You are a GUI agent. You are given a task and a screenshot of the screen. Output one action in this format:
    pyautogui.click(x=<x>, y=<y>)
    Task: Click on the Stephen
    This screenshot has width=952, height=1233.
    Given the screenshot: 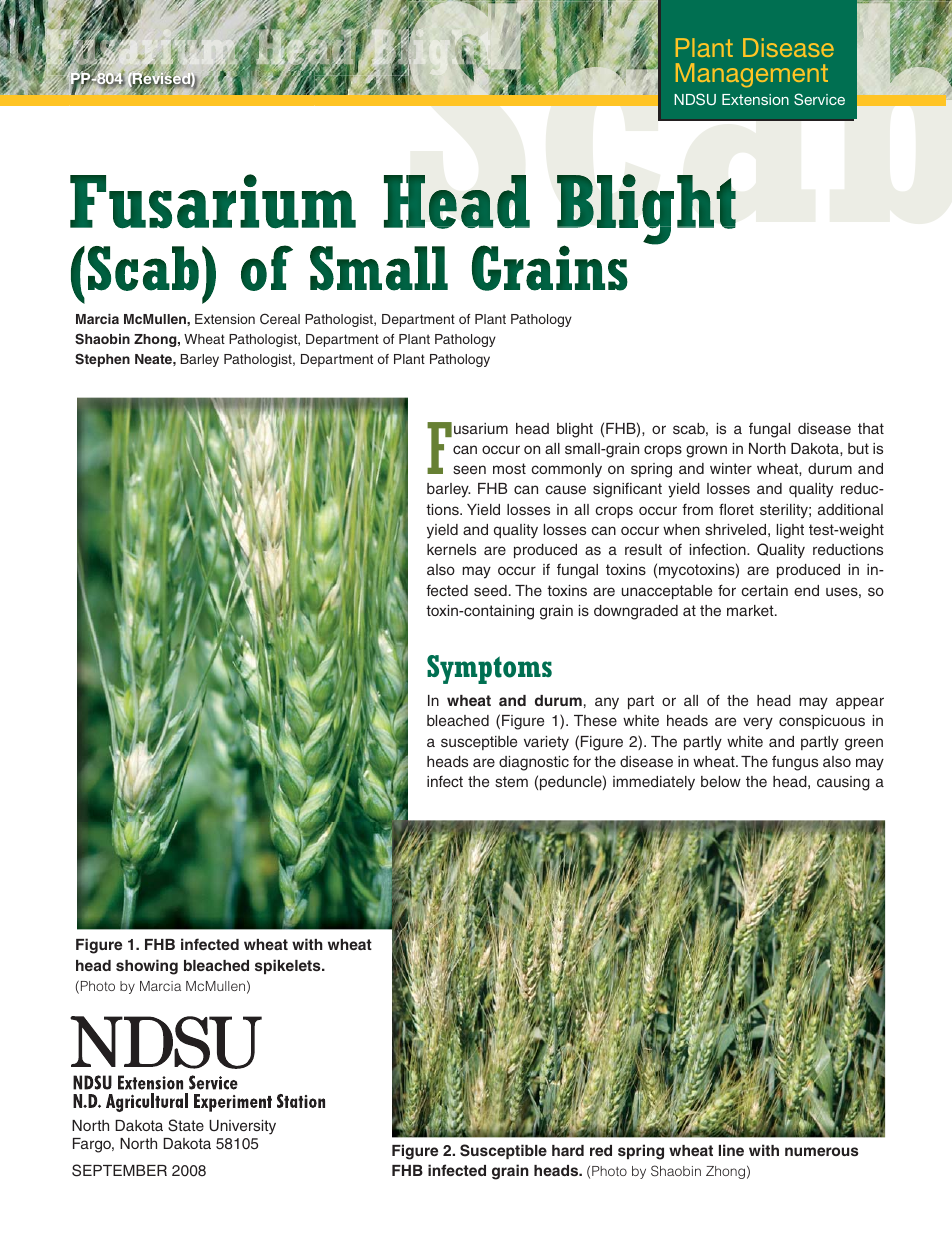 What is the action you would take?
    pyautogui.click(x=102, y=360)
